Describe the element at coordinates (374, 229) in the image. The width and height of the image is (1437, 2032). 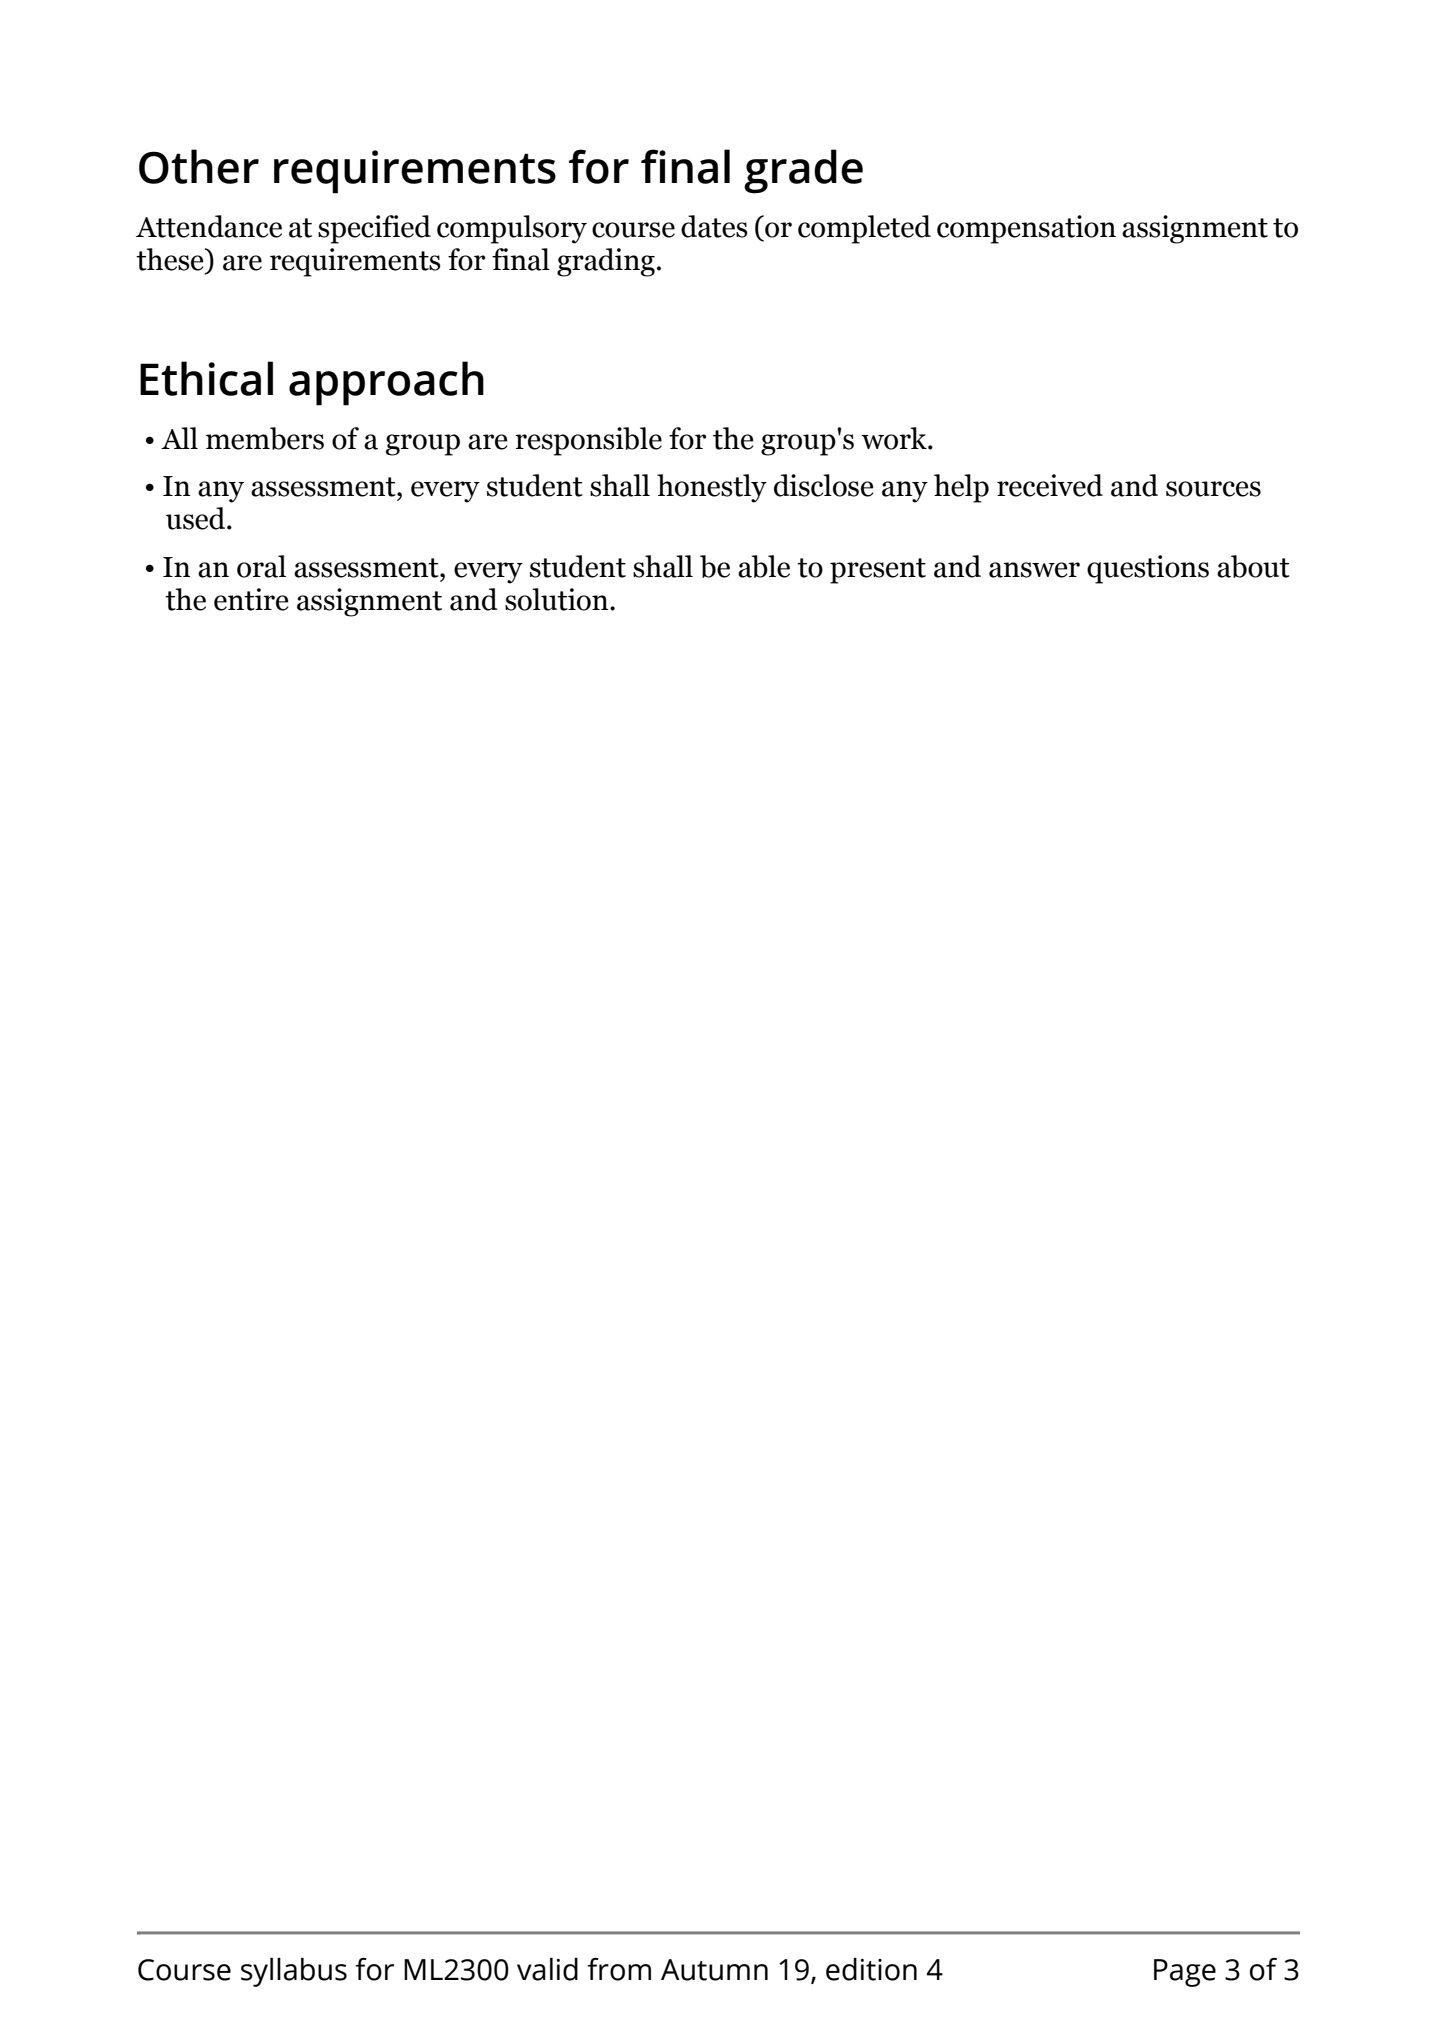
I see `specified` at that location.
